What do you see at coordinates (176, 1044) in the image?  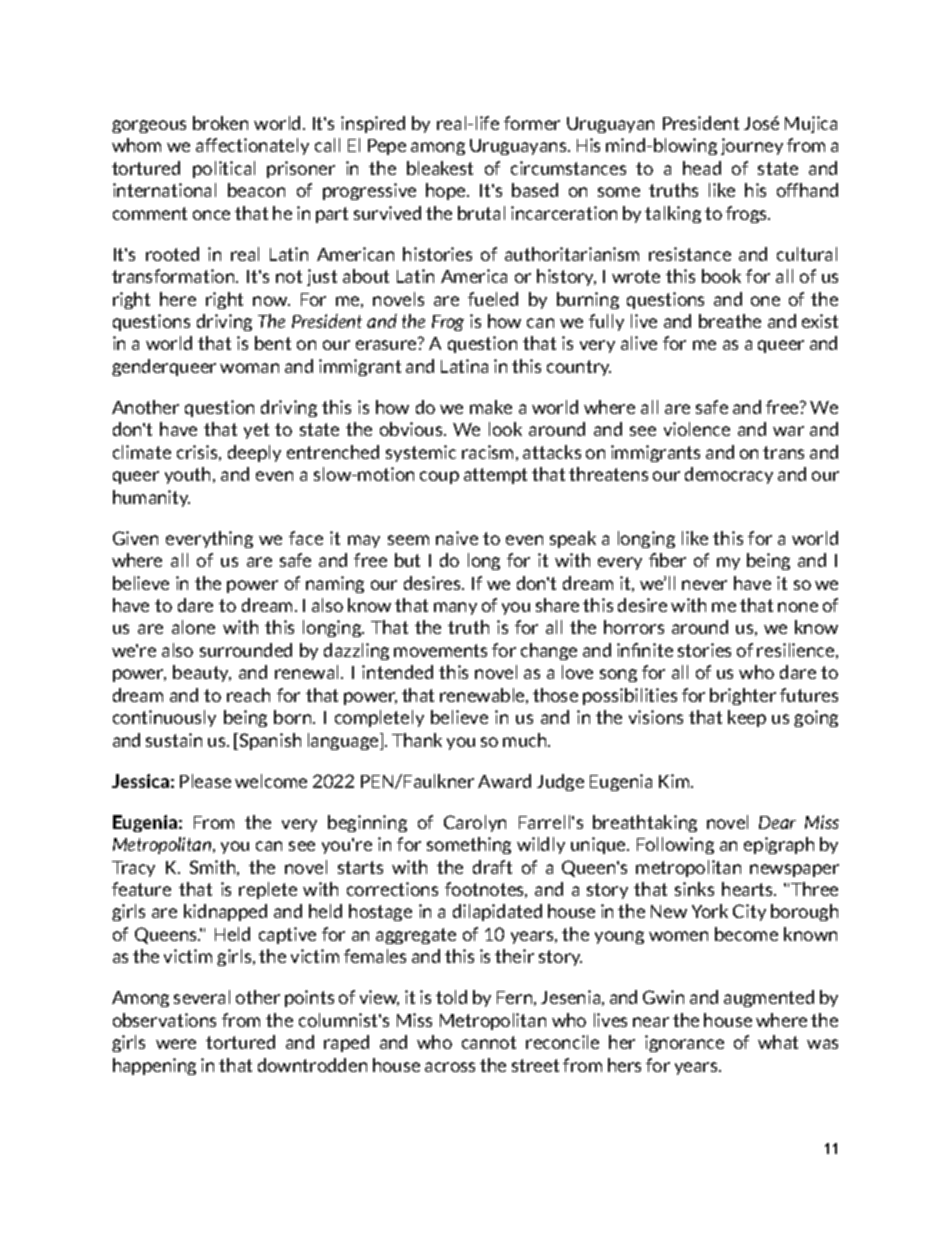 I see `were` at bounding box center [176, 1044].
